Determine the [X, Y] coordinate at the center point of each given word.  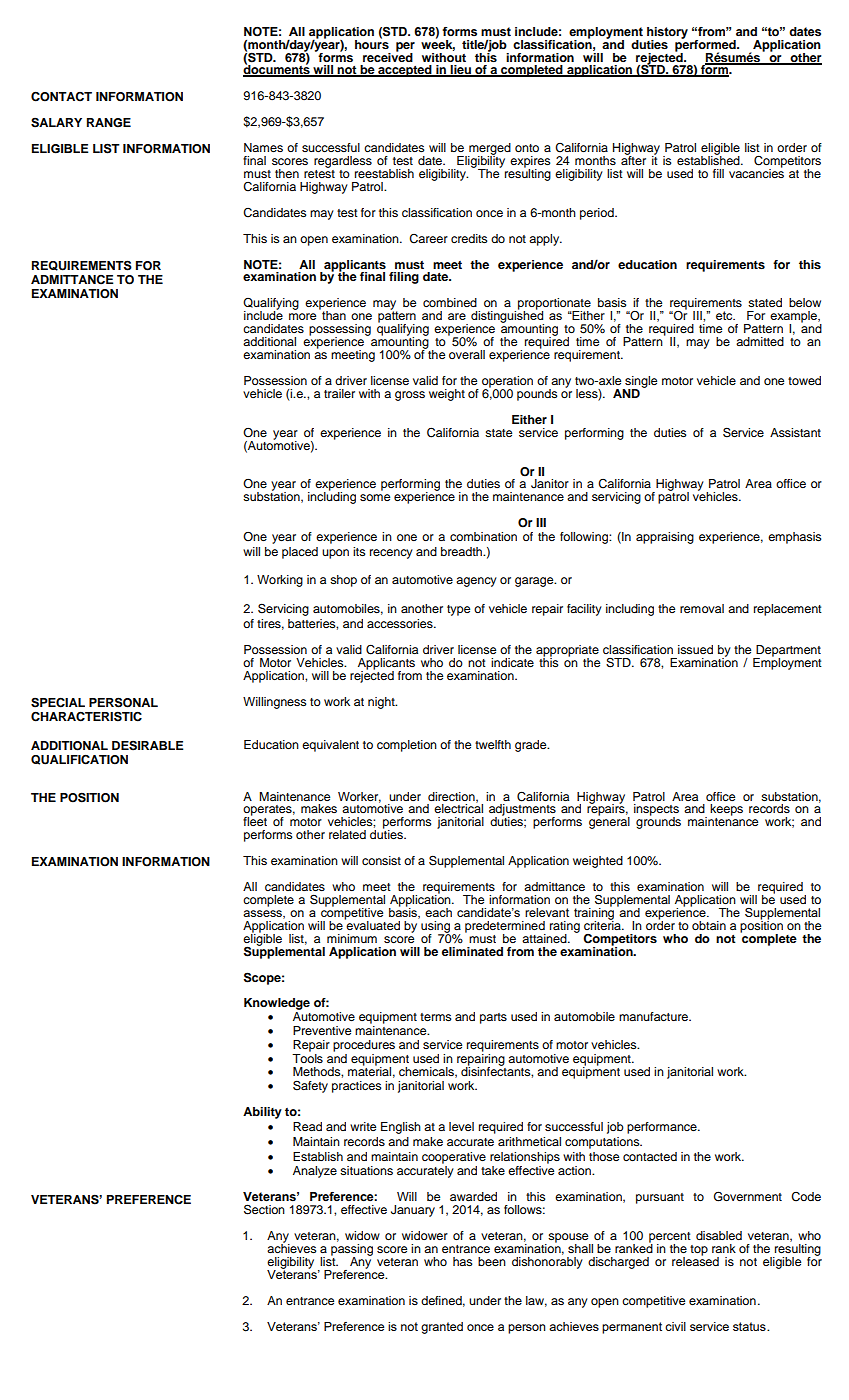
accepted [405, 71]
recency [391, 554]
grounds [658, 822]
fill [718, 173]
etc [725, 315]
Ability [262, 1113]
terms [436, 1017]
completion [407, 746]
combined [450, 302]
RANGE [109, 123]
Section [264, 1209]
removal [702, 608]
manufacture [654, 1016]
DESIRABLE [148, 745]
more [302, 316]
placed [300, 553]
